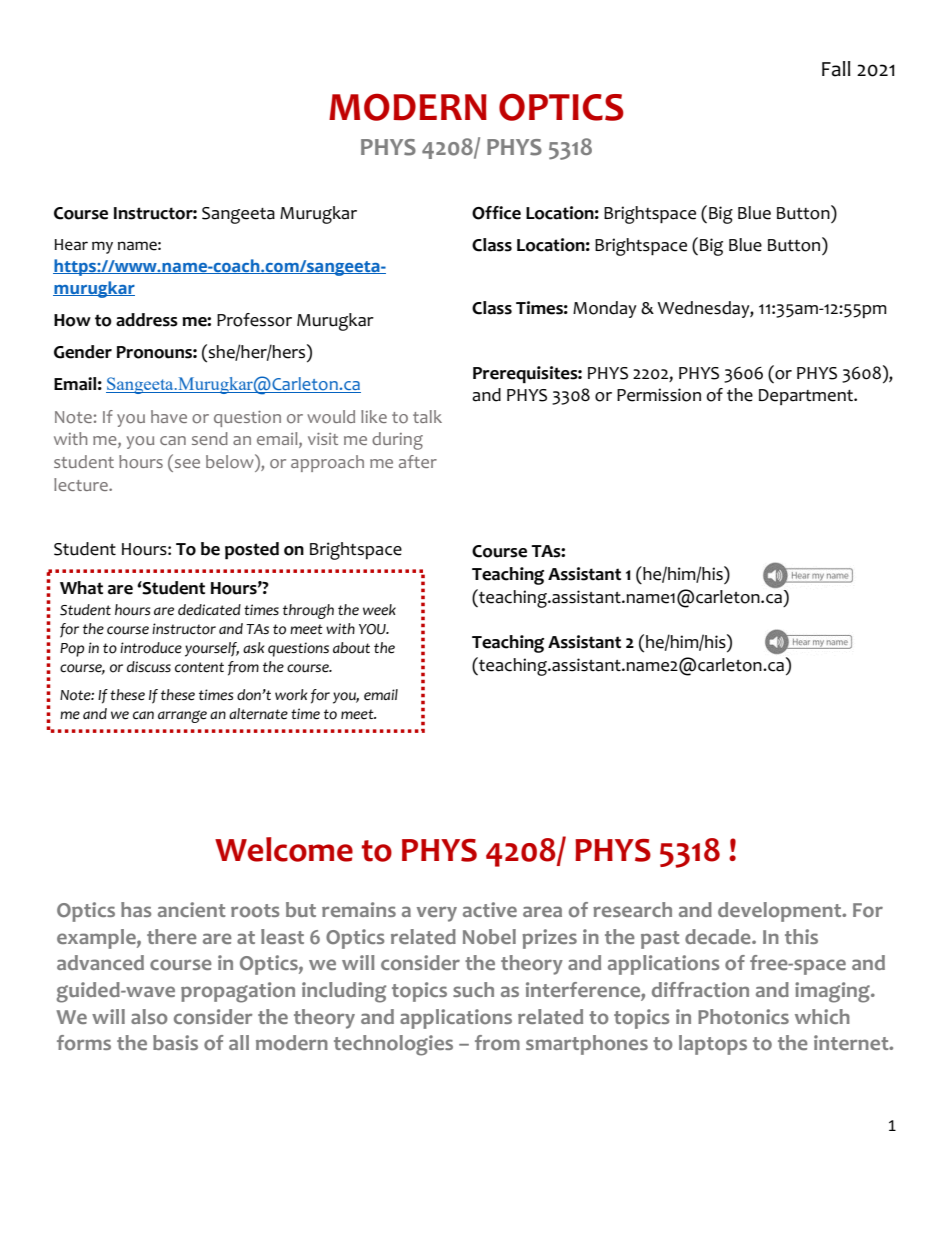 The image size is (952, 1233). I want to click on week, so click(379, 610).
